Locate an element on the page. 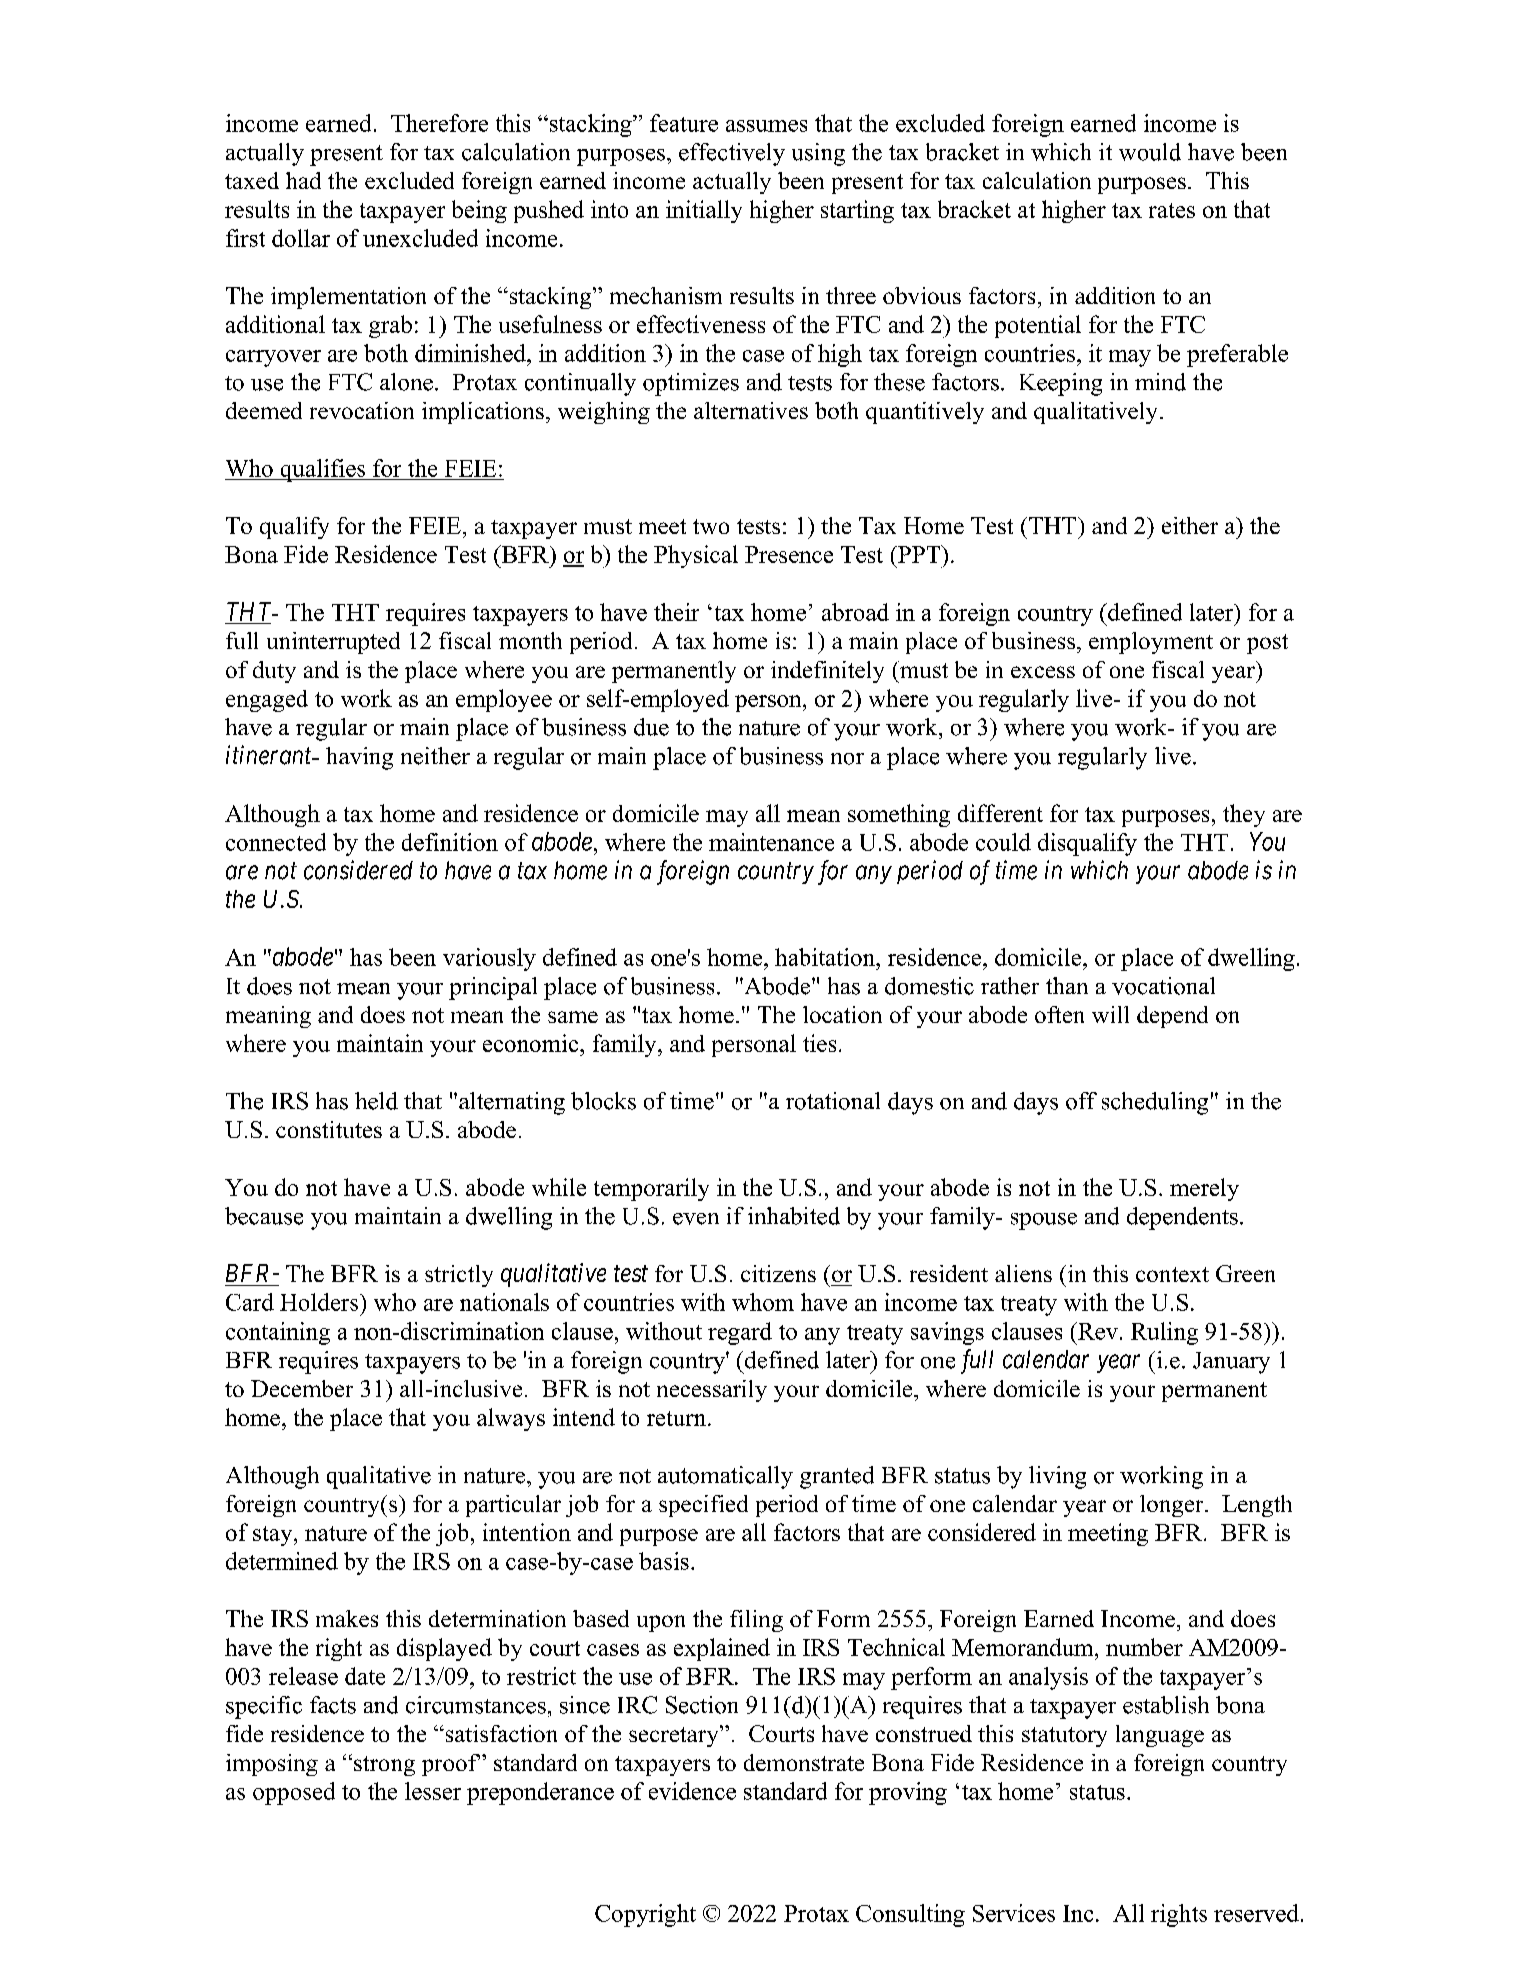 The image size is (1530, 1981). would is located at coordinates (1150, 152).
